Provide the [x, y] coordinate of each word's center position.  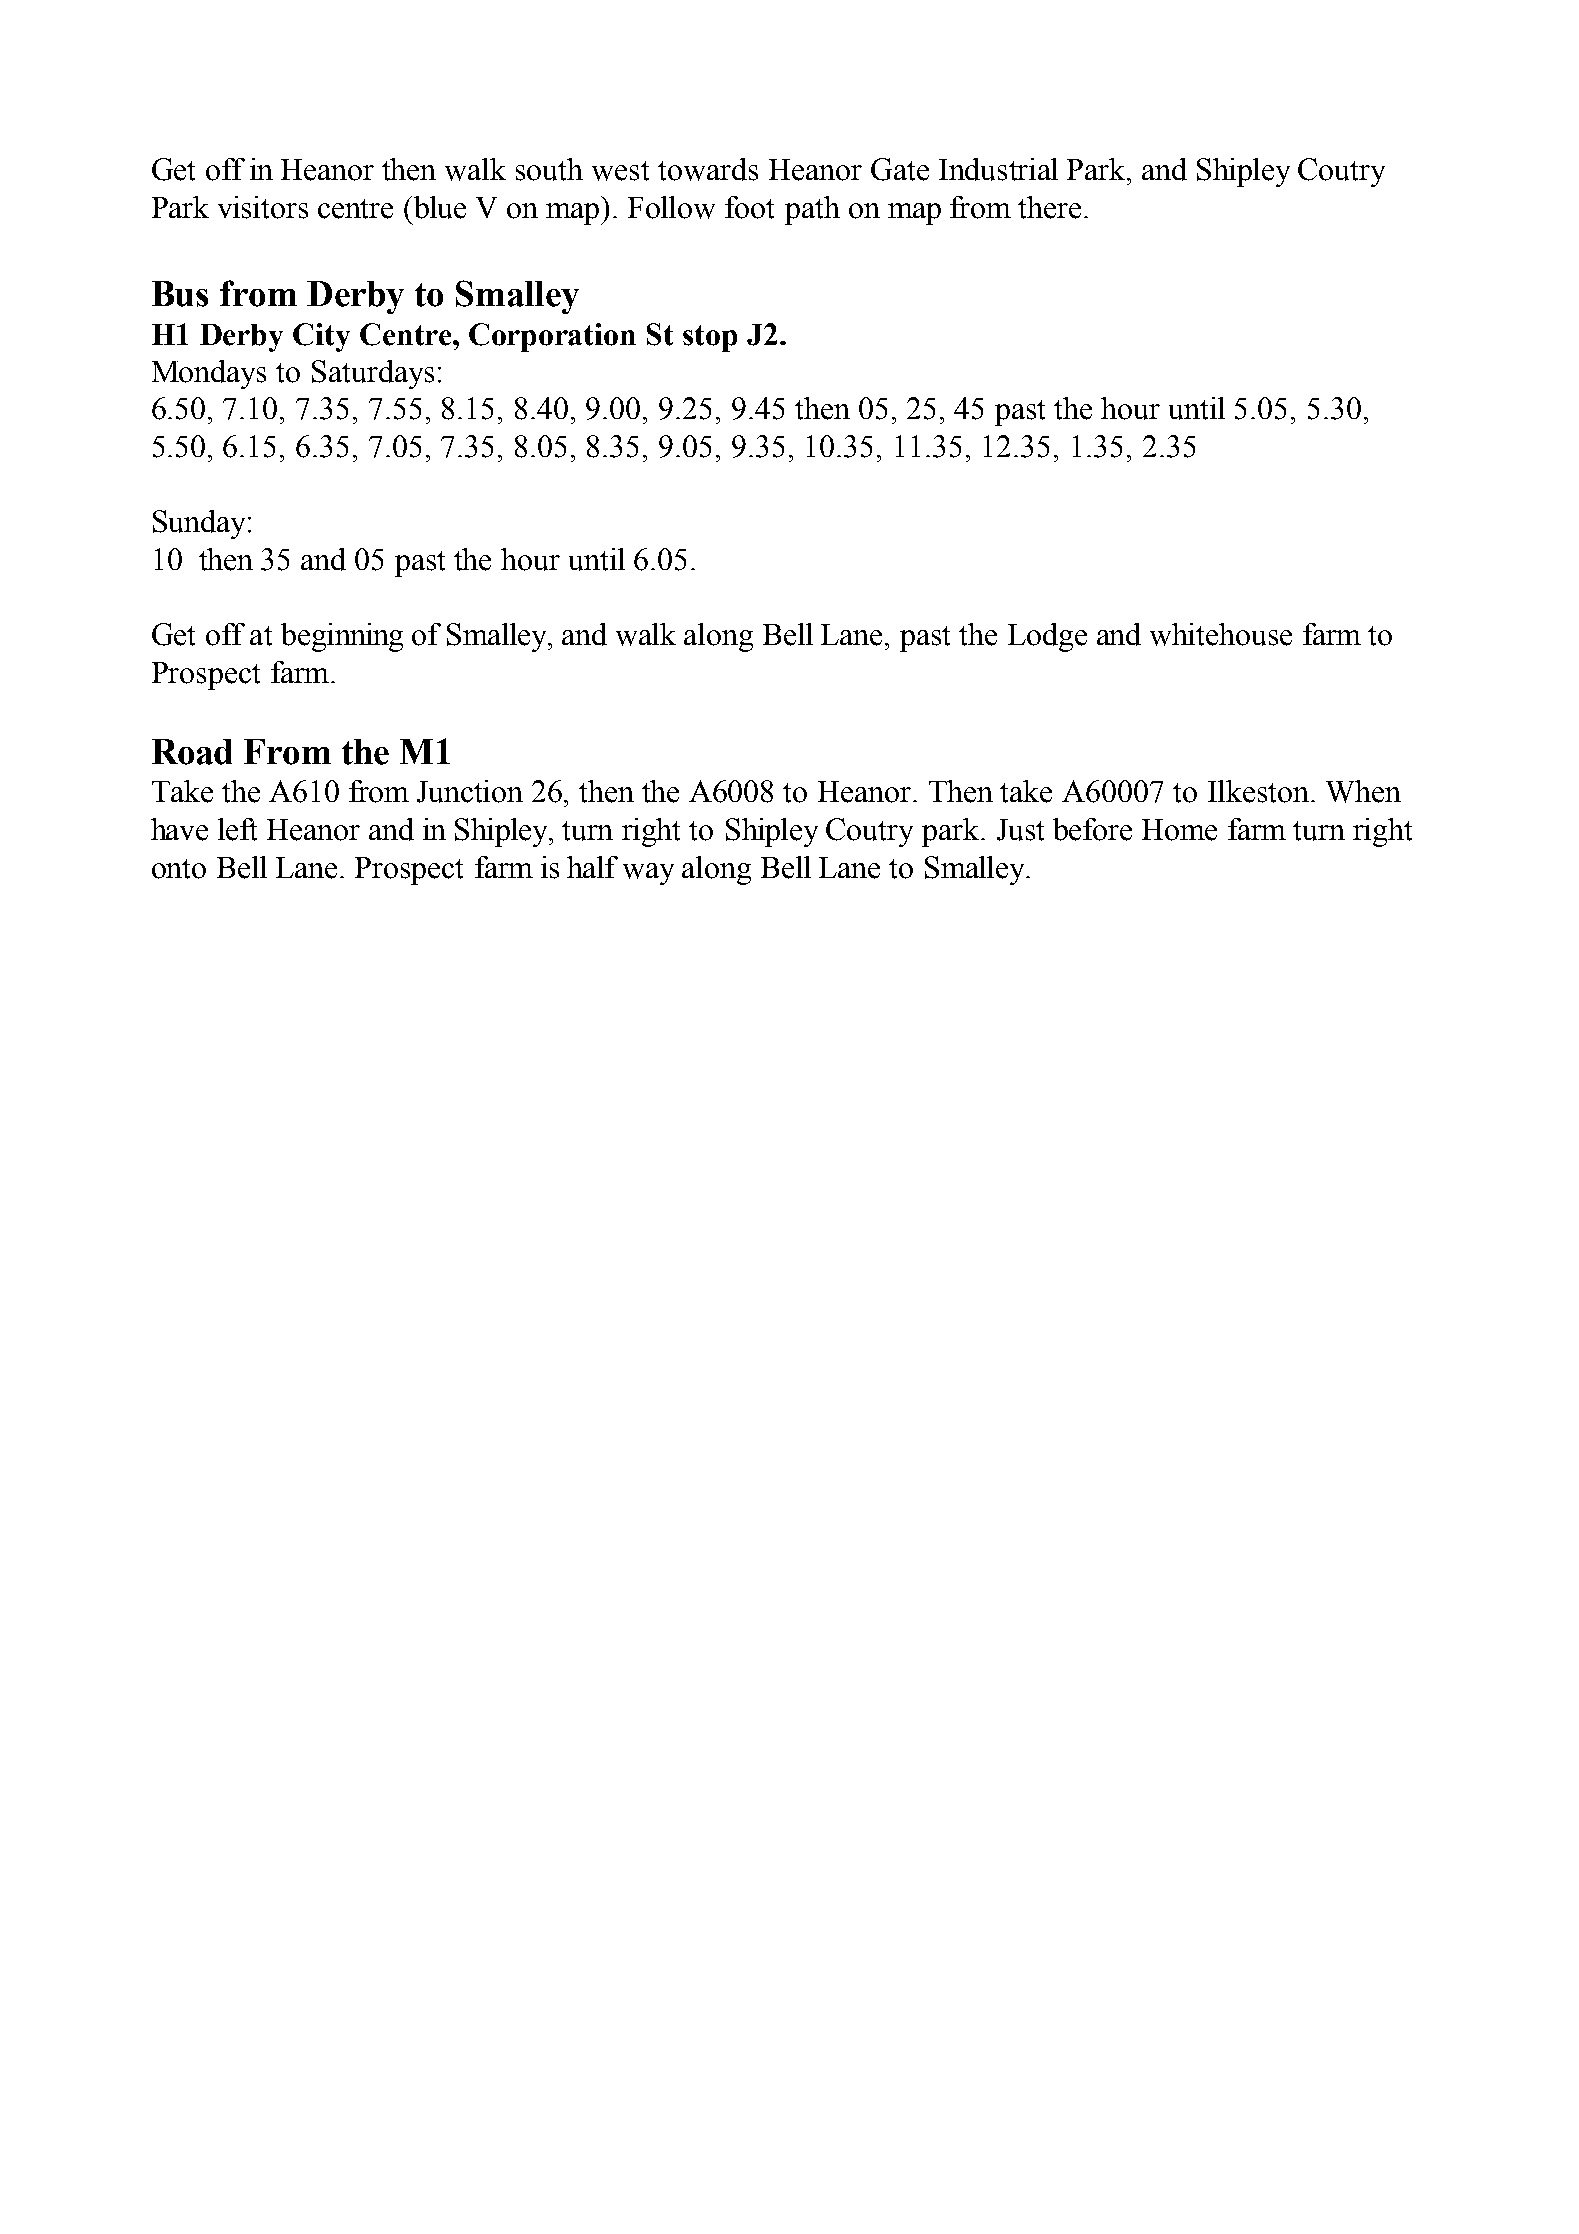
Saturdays [373, 374]
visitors [263, 207]
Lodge [1047, 637]
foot [749, 207]
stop [710, 338]
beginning [342, 637]
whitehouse [1221, 634]
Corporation [552, 337]
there [1049, 207]
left [237, 829]
